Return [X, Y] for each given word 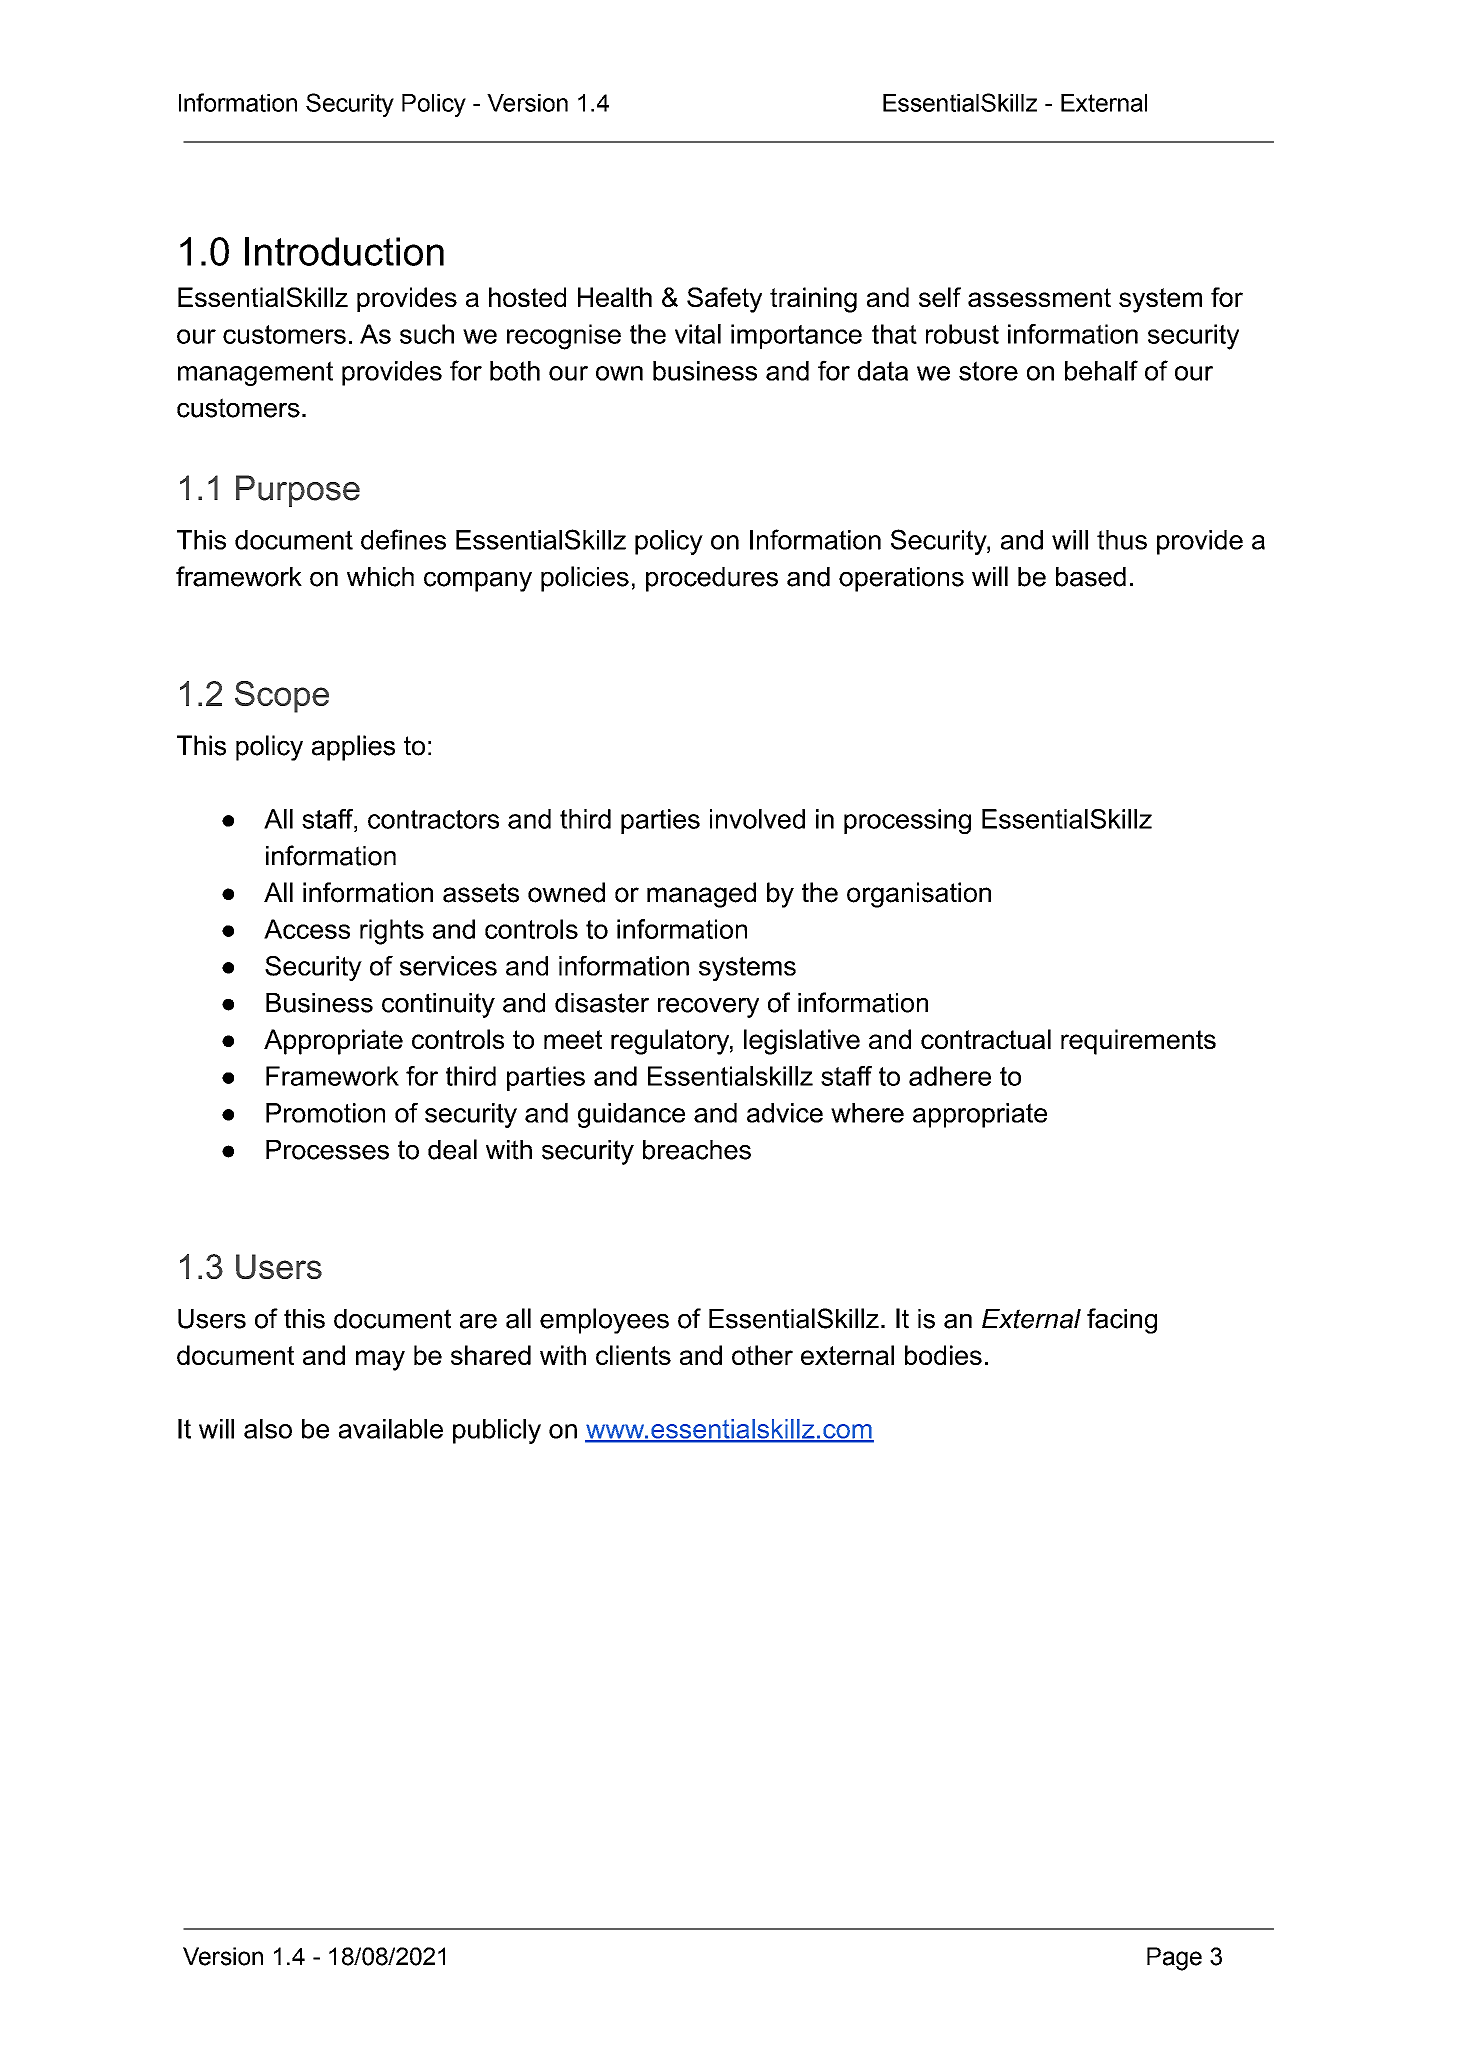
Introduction [344, 251]
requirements [1138, 1042]
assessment [1039, 297]
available [391, 1429]
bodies [943, 1355]
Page [1174, 1959]
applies [353, 748]
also [268, 1429]
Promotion [325, 1113]
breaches [697, 1150]
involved [757, 819]
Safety [724, 300]
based [1091, 577]
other [762, 1355]
